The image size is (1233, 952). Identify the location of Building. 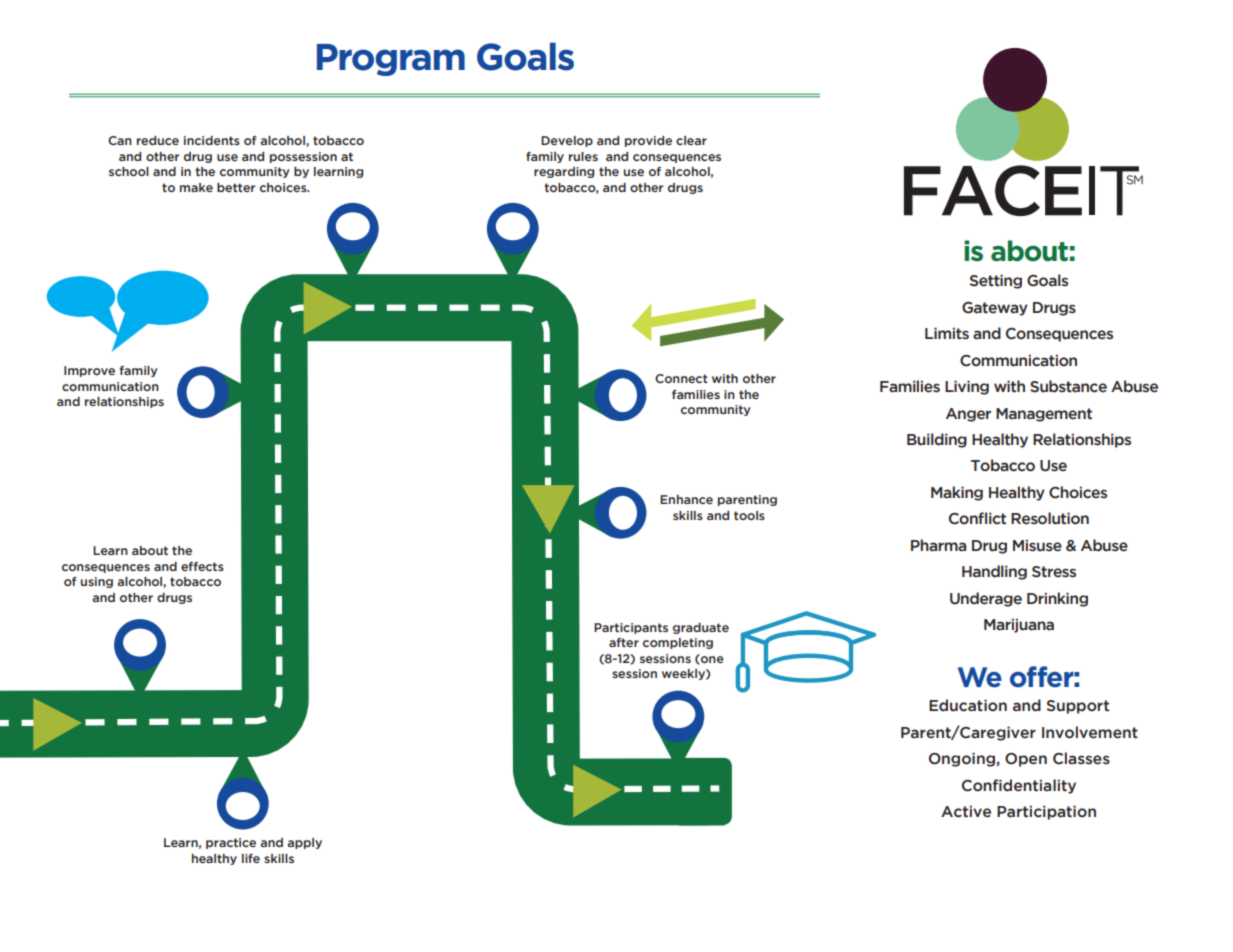
(937, 440).
